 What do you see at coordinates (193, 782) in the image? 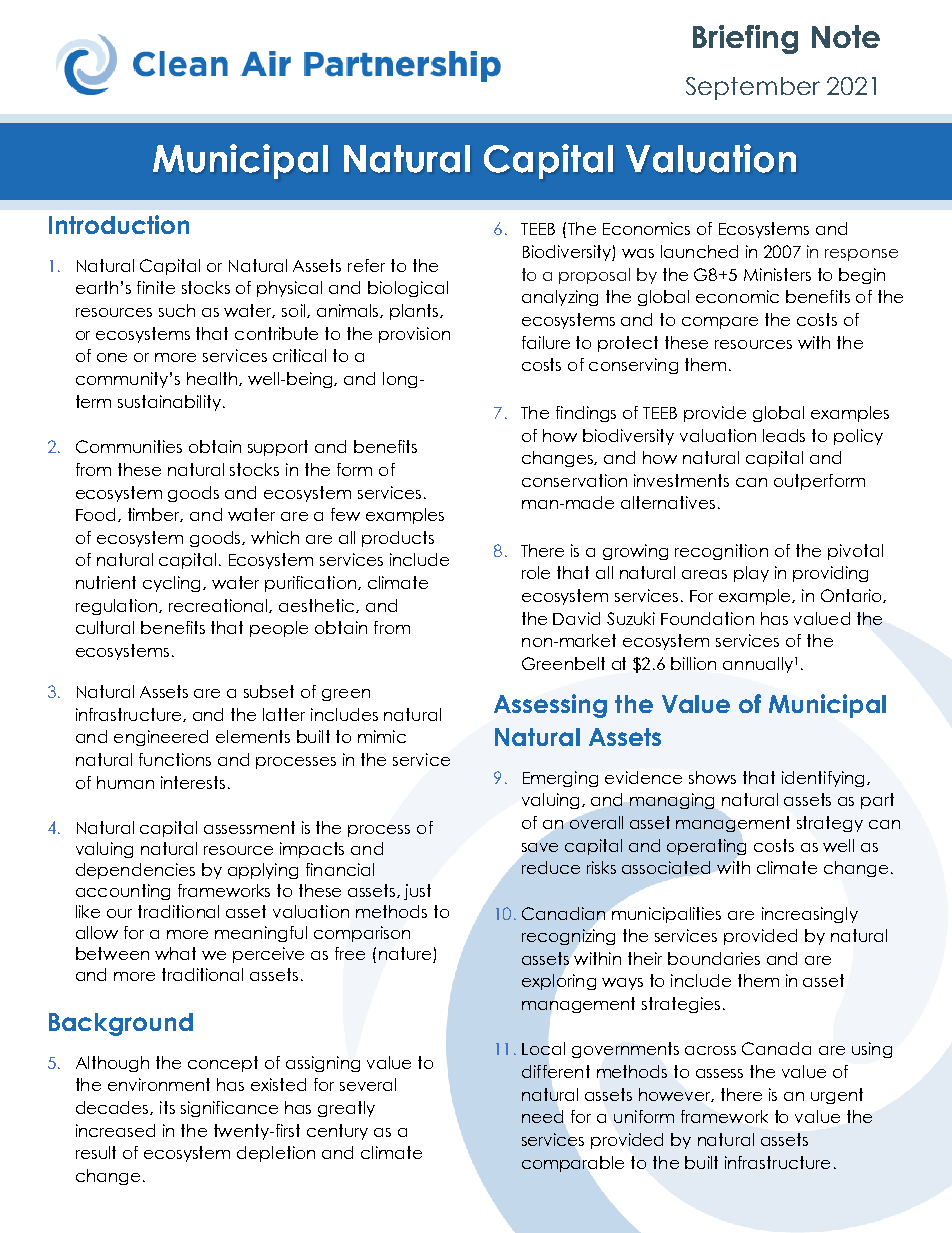
I see `interests` at bounding box center [193, 782].
